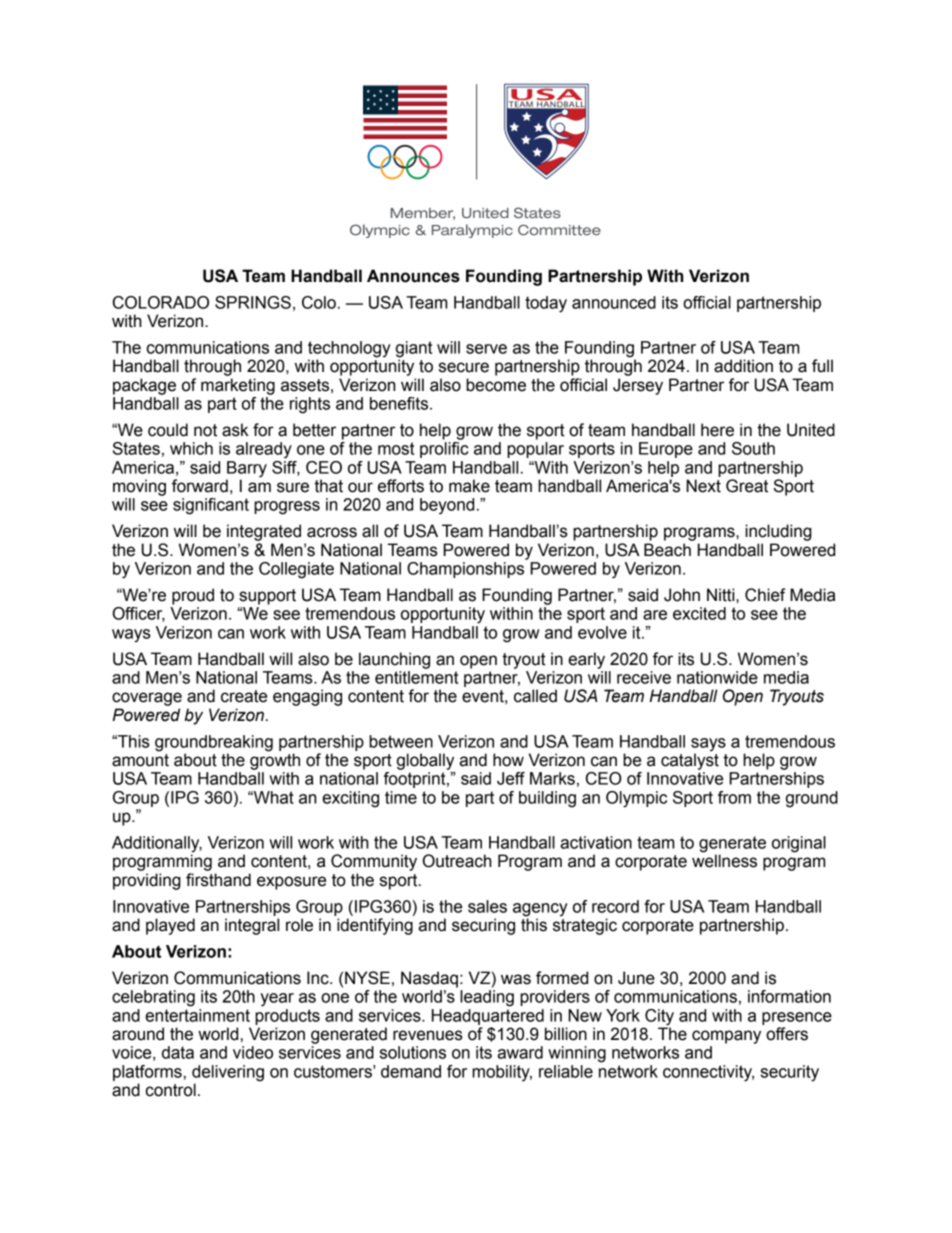 This screenshot has height=1233, width=952. I want to click on nationwide, so click(717, 677).
